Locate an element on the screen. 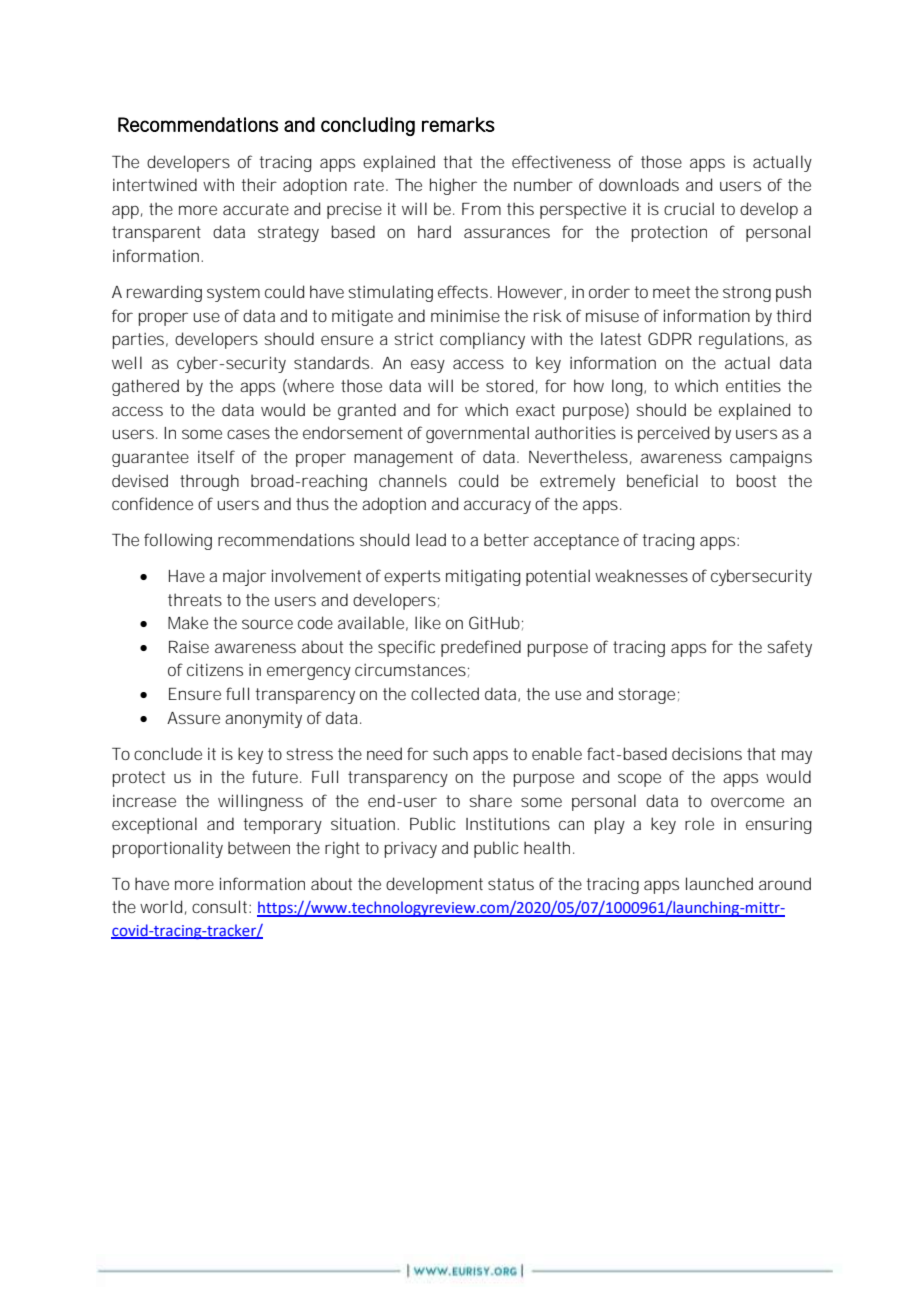 The image size is (924, 1308). predefined is located at coordinates (481, 648).
